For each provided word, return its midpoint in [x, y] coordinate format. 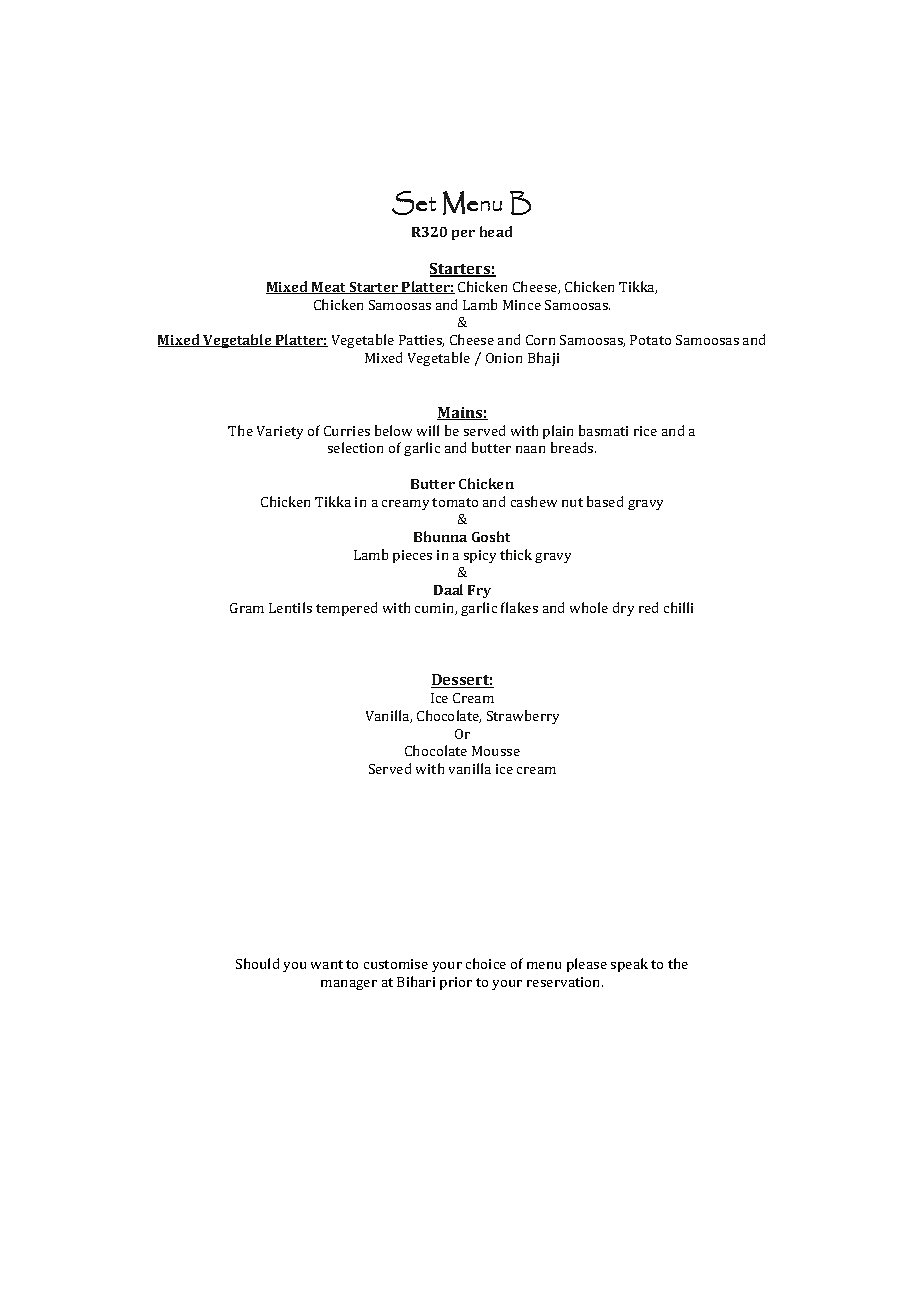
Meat [329, 288]
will [428, 430]
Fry [479, 591]
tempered [346, 609]
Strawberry [523, 717]
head [496, 231]
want [327, 964]
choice [486, 963]
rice [645, 431]
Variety [280, 432]
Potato [650, 340]
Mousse [496, 751]
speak [629, 965]
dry [623, 609]
